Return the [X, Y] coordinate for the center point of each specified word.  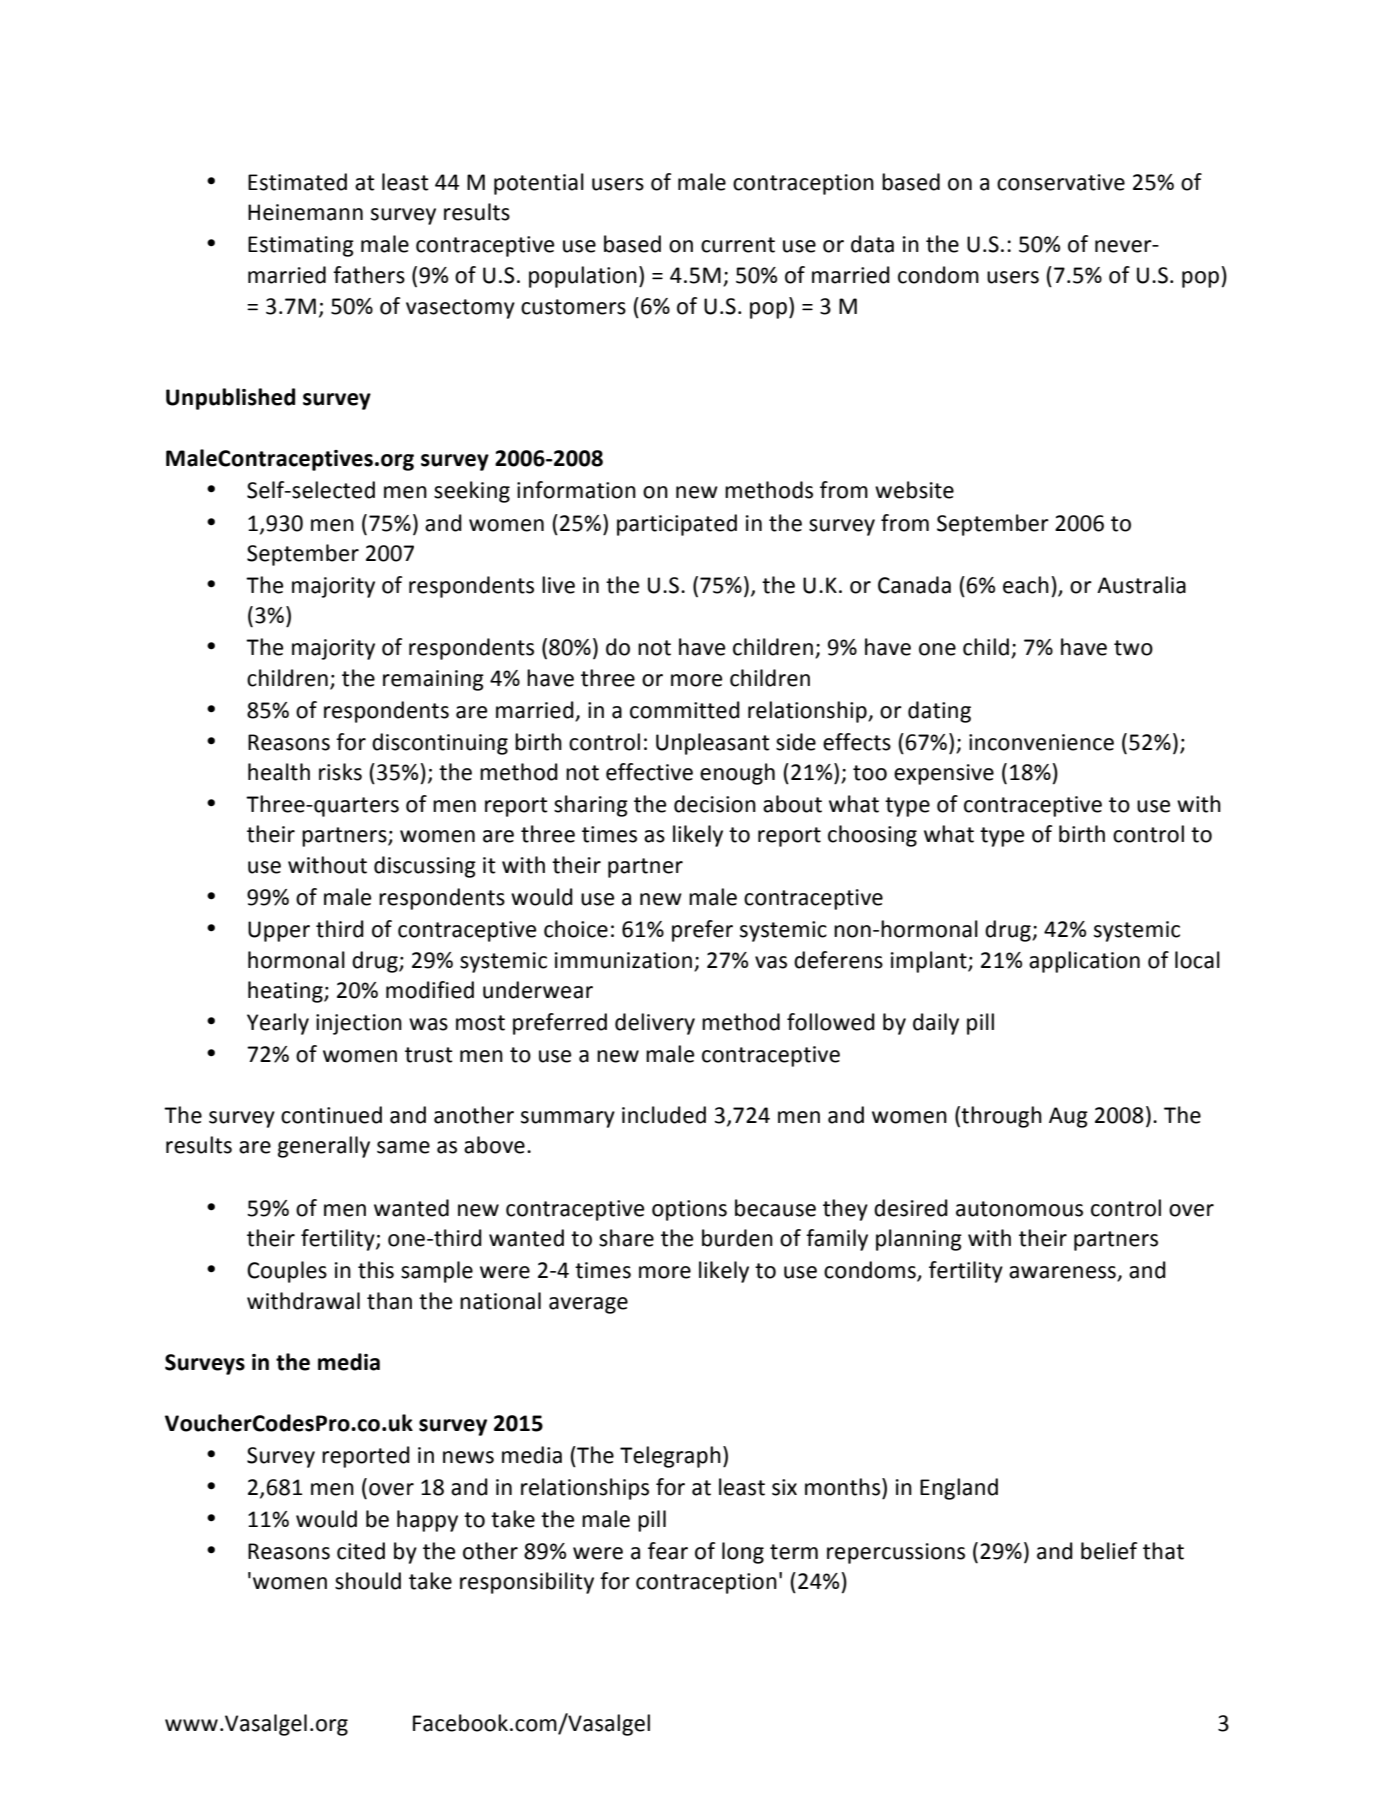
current [738, 245]
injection [359, 1024]
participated [677, 525]
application [1084, 962]
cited [361, 1551]
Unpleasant [713, 744]
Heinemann [305, 212]
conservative [1061, 182]
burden [737, 1238]
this [376, 1270]
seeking [472, 492]
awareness [1063, 1273]
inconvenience [1041, 742]
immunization [623, 960]
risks [340, 772]
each [1026, 585]
